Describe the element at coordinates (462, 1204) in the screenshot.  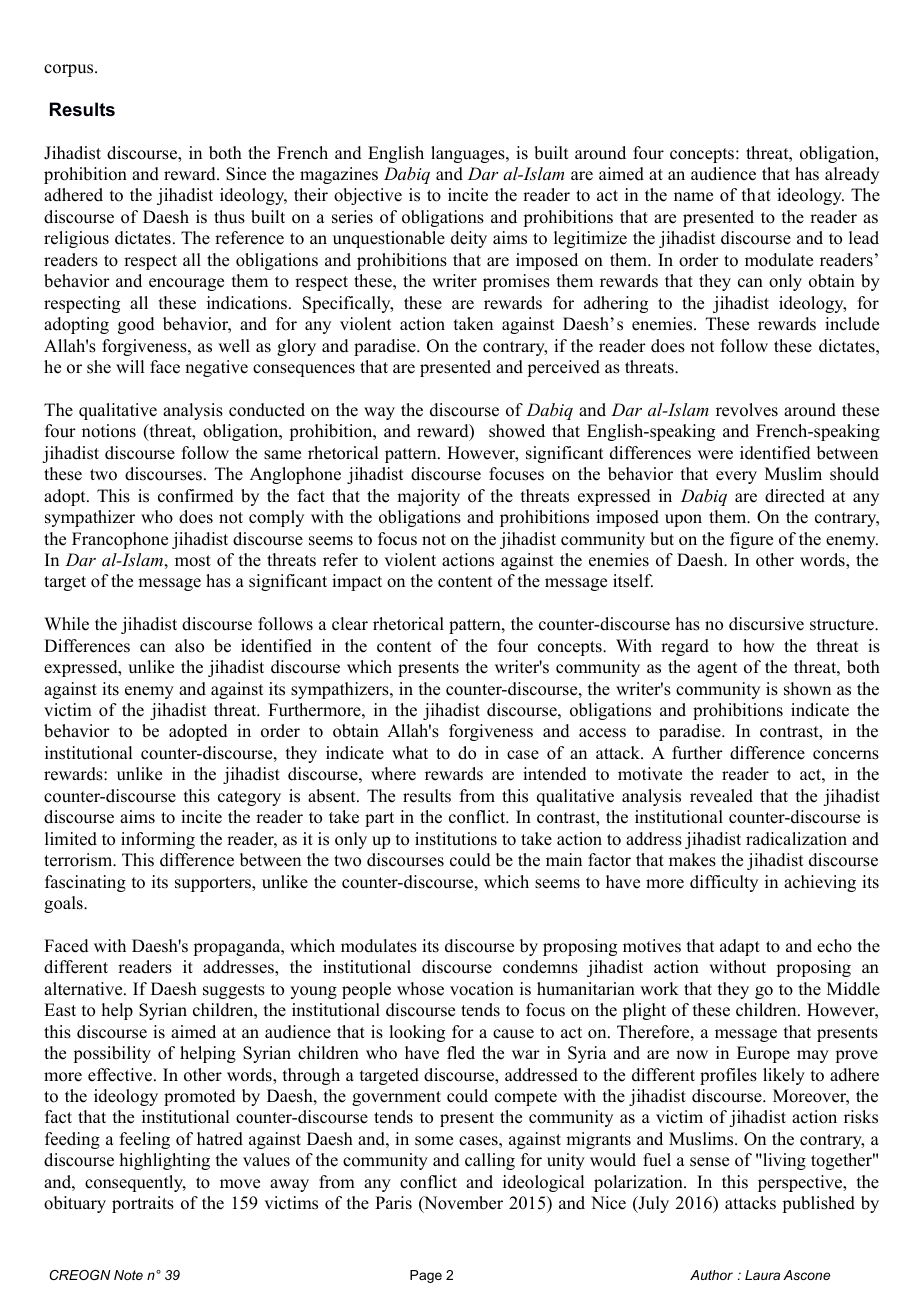
I see `November` at that location.
